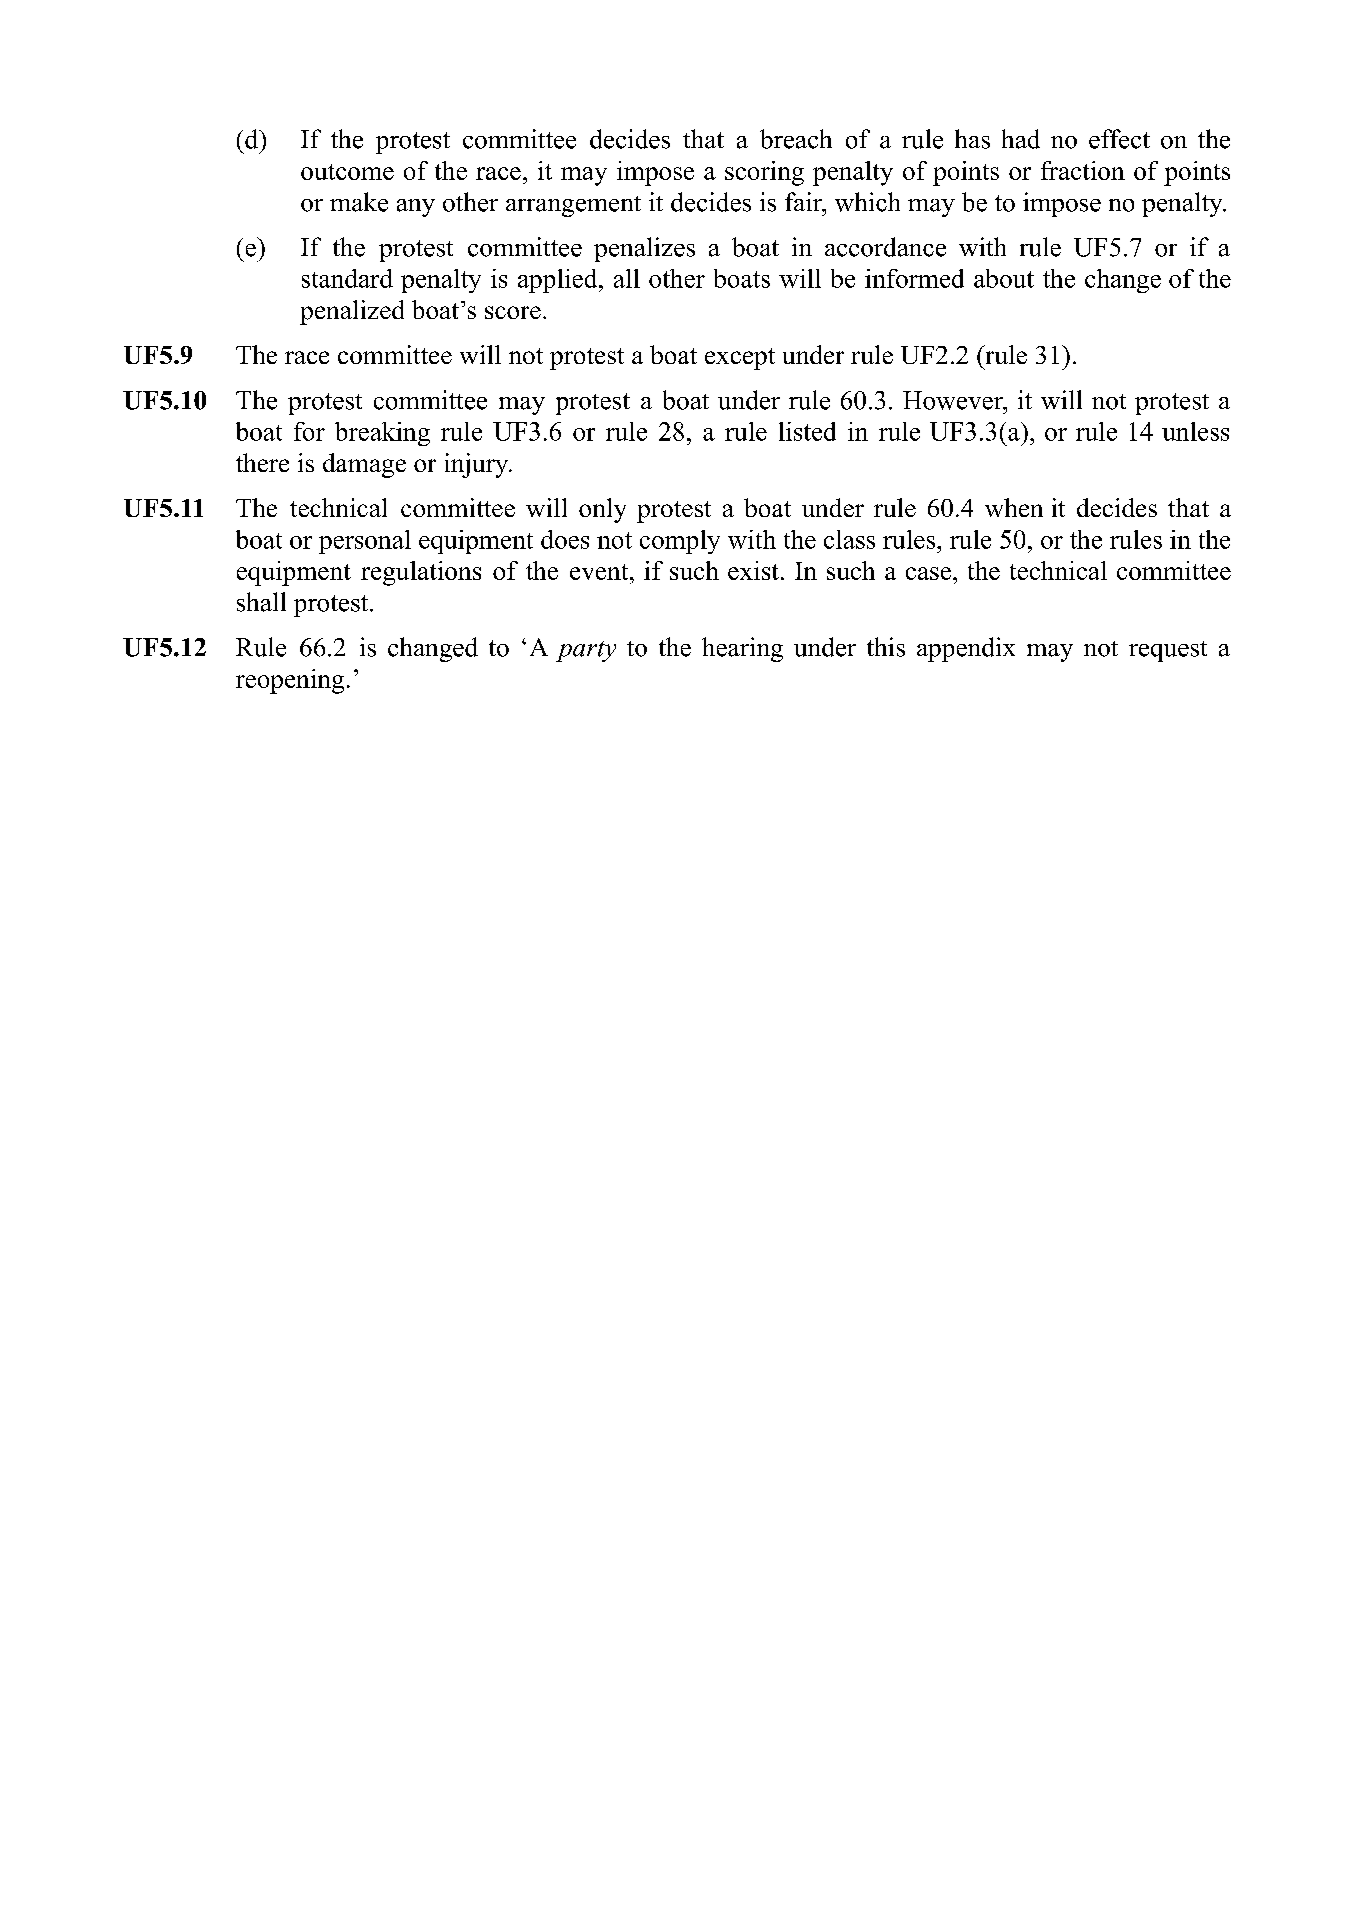  Describe the element at coordinates (764, 173) in the screenshot. I see `scoring` at that location.
